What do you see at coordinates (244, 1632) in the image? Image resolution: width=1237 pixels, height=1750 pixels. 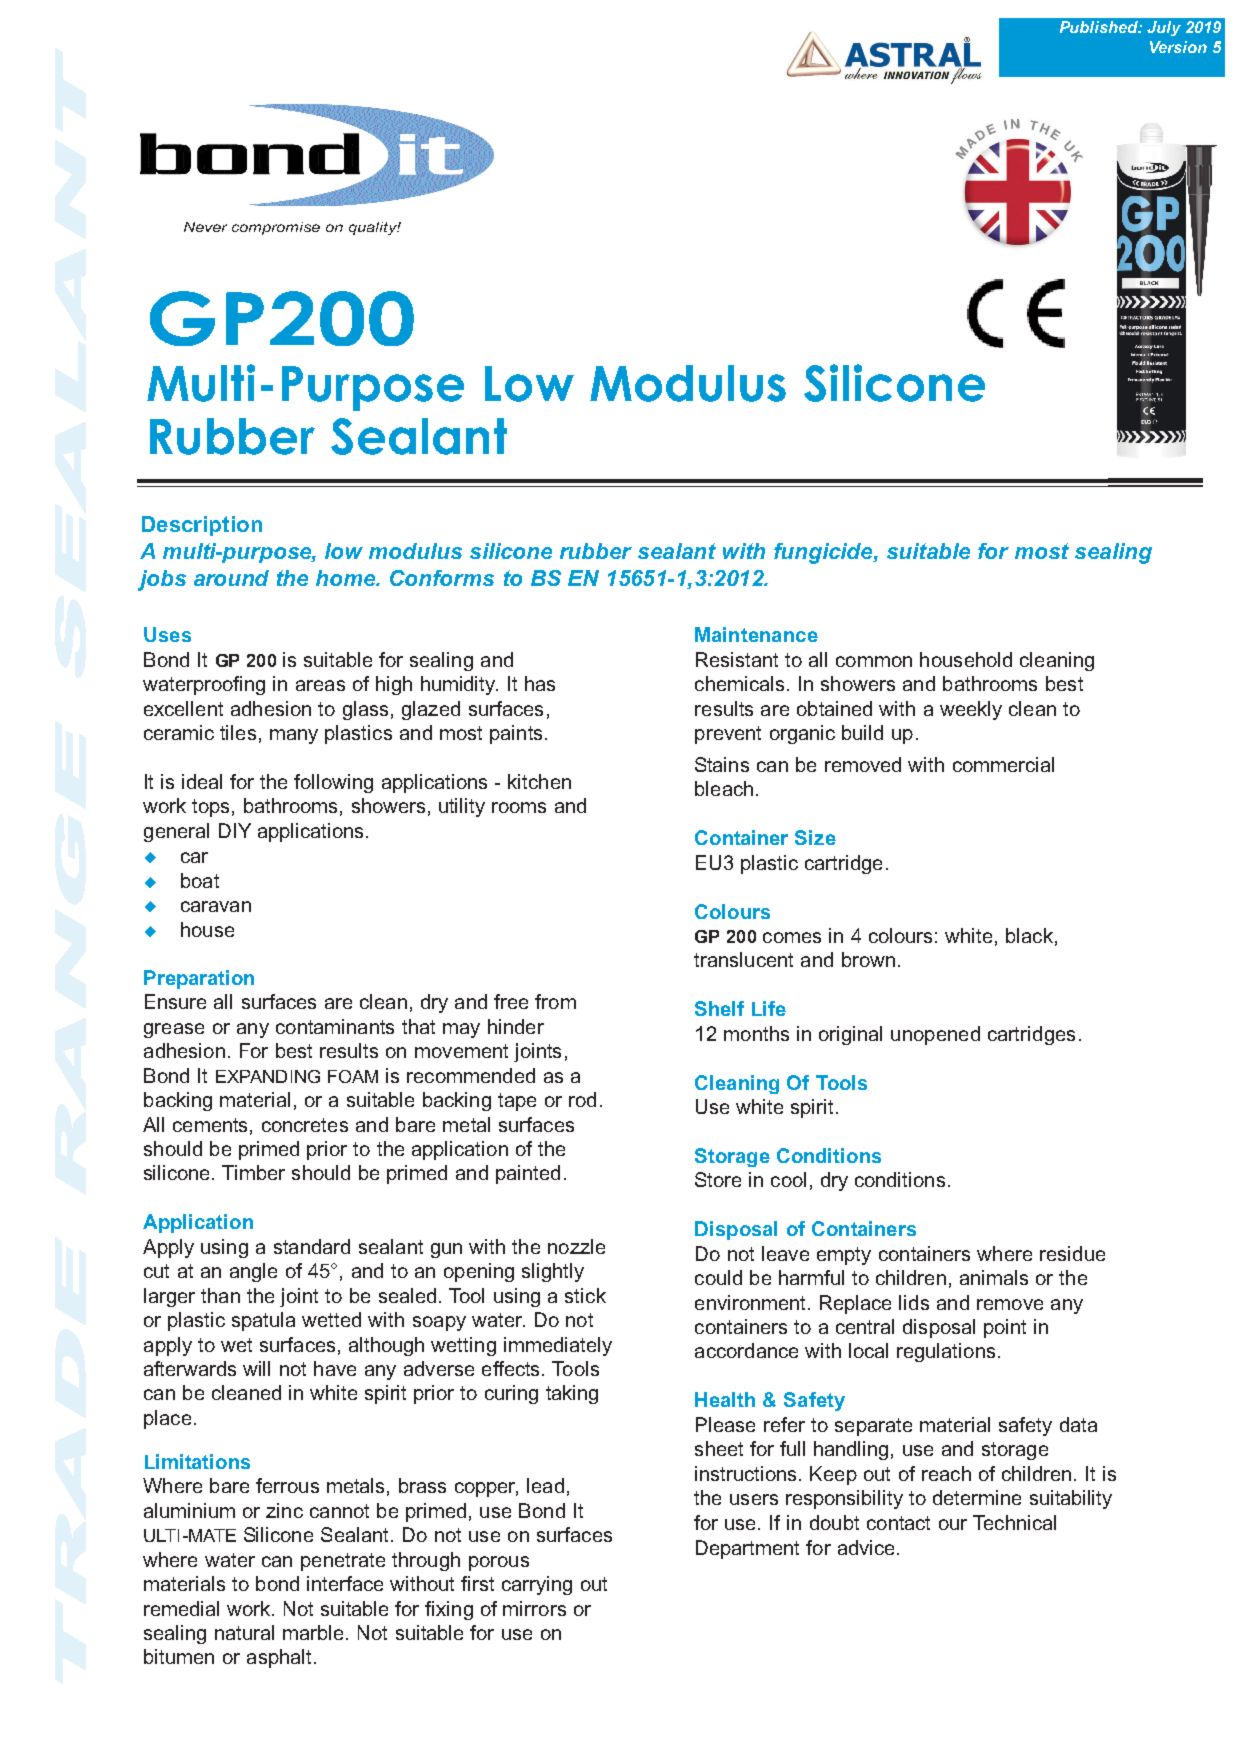 I see `natural` at bounding box center [244, 1632].
